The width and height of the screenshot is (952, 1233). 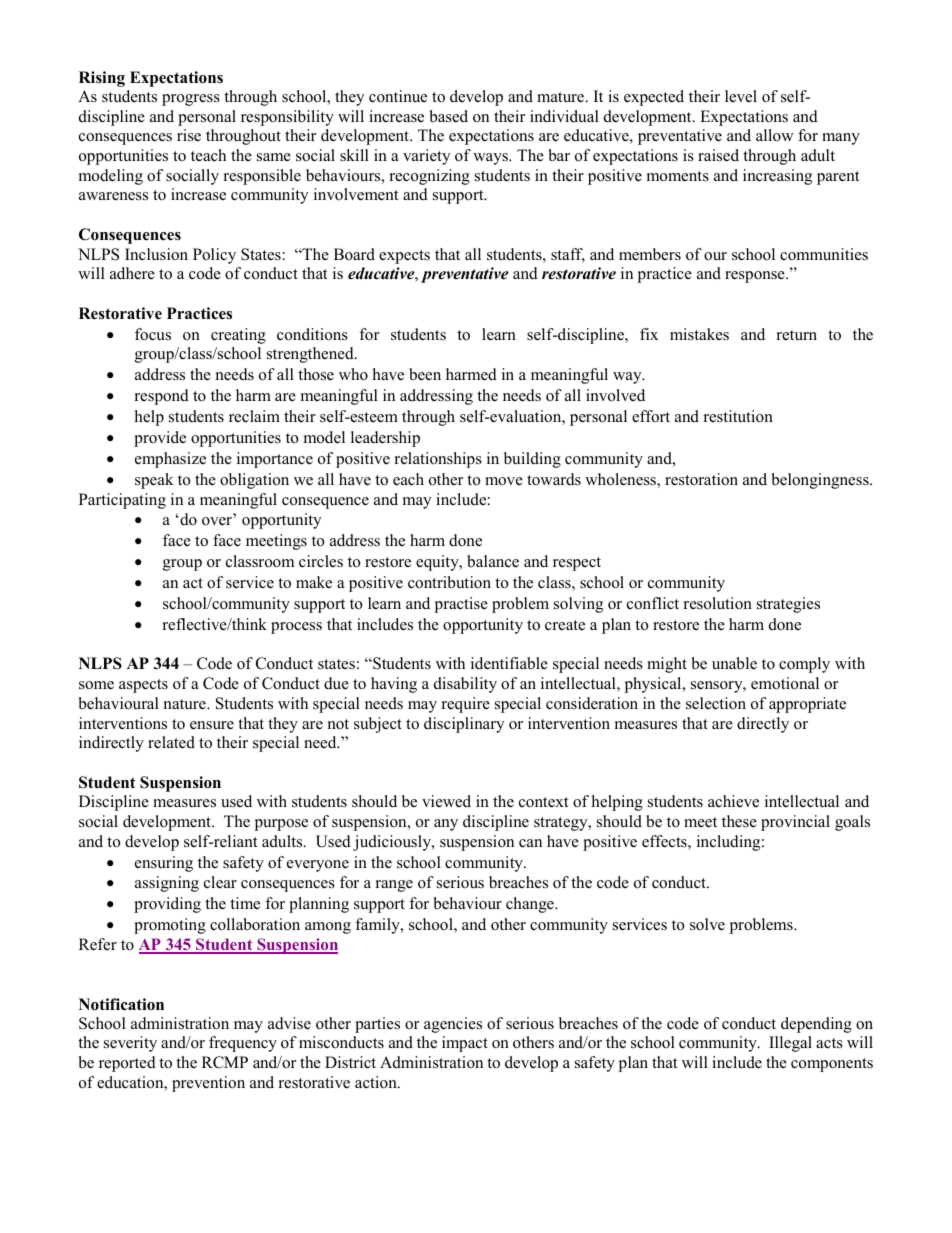 I want to click on RCMP, so click(x=225, y=1062).
